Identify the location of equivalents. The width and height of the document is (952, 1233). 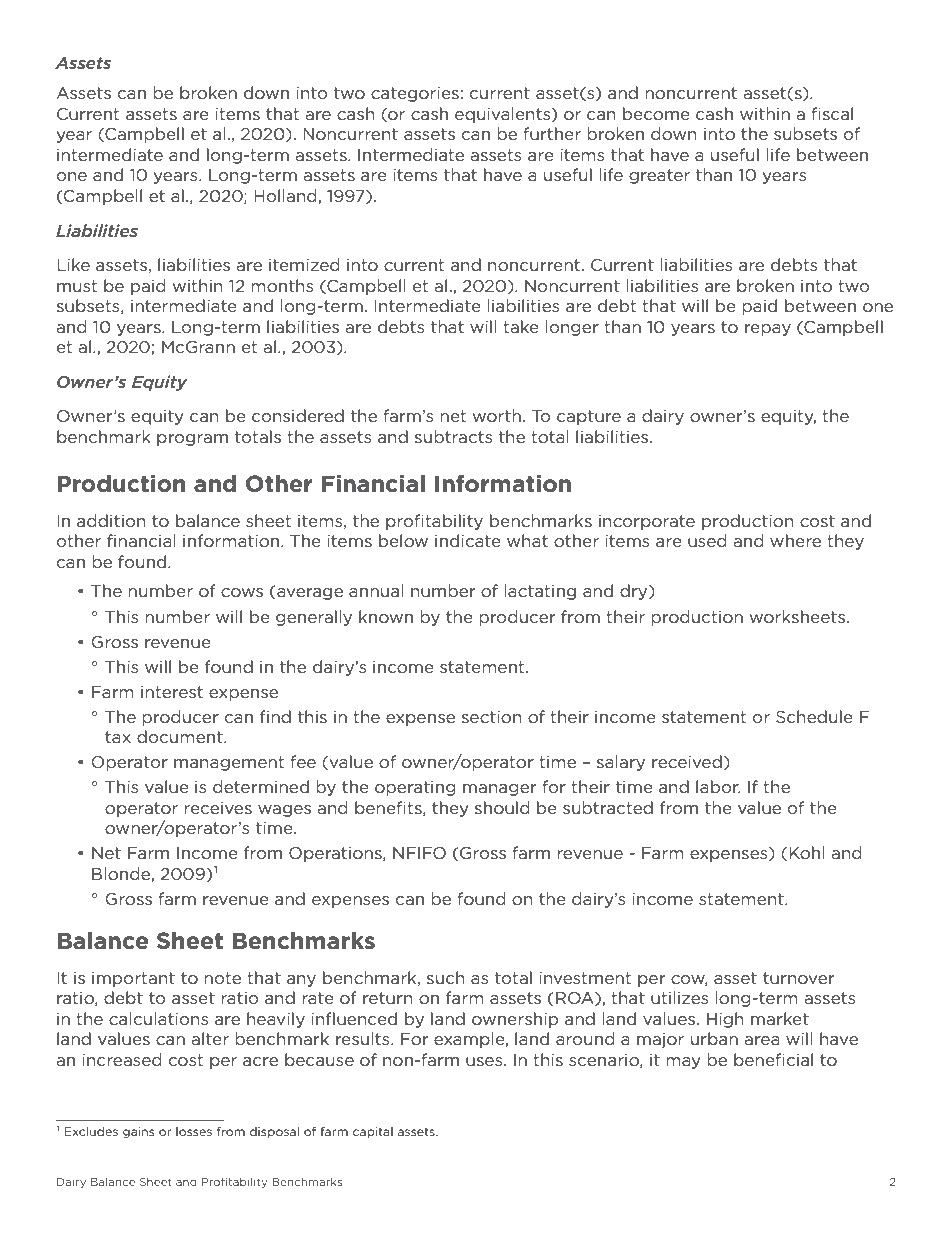
(504, 115).
